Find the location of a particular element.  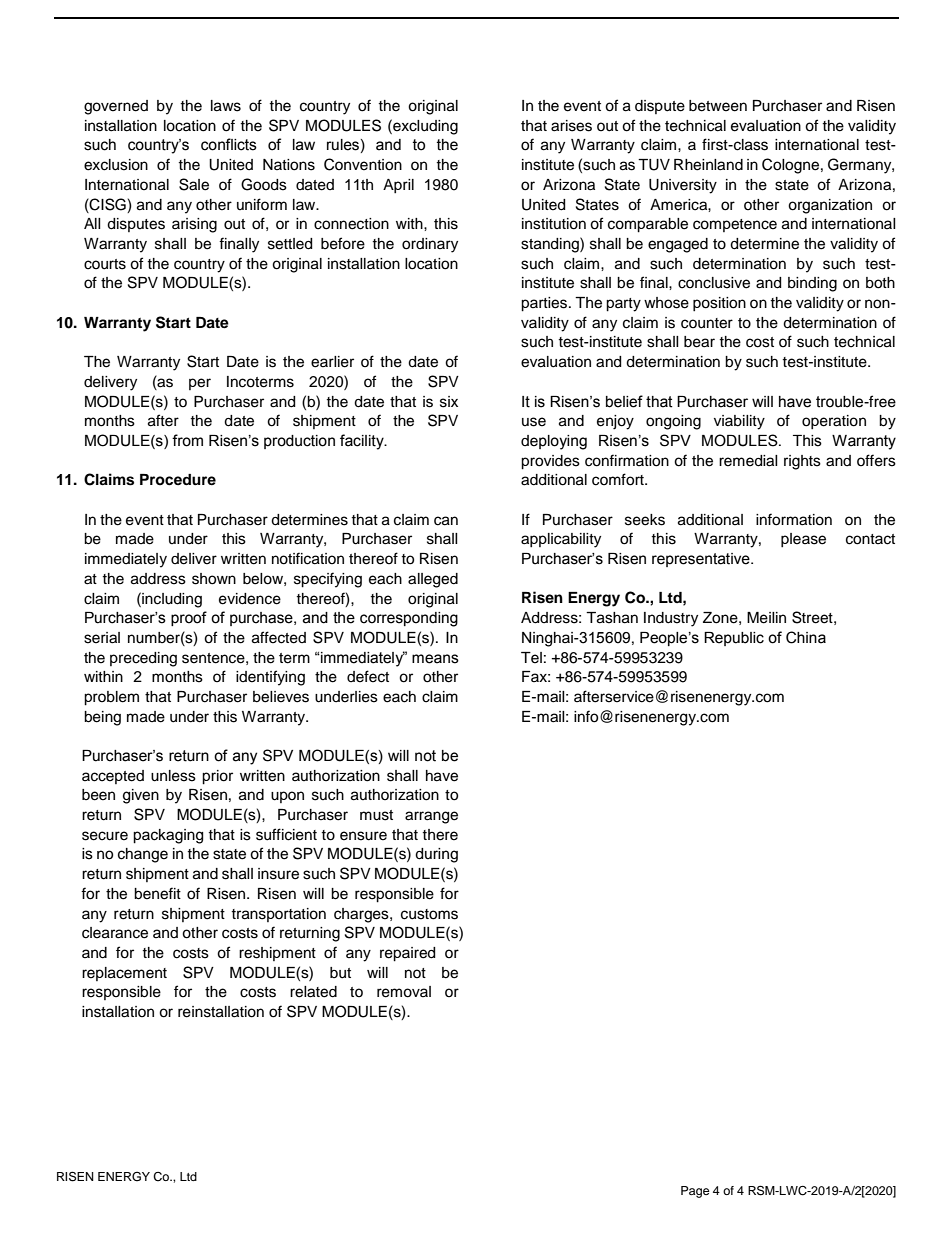

conflicts is located at coordinates (229, 144).
